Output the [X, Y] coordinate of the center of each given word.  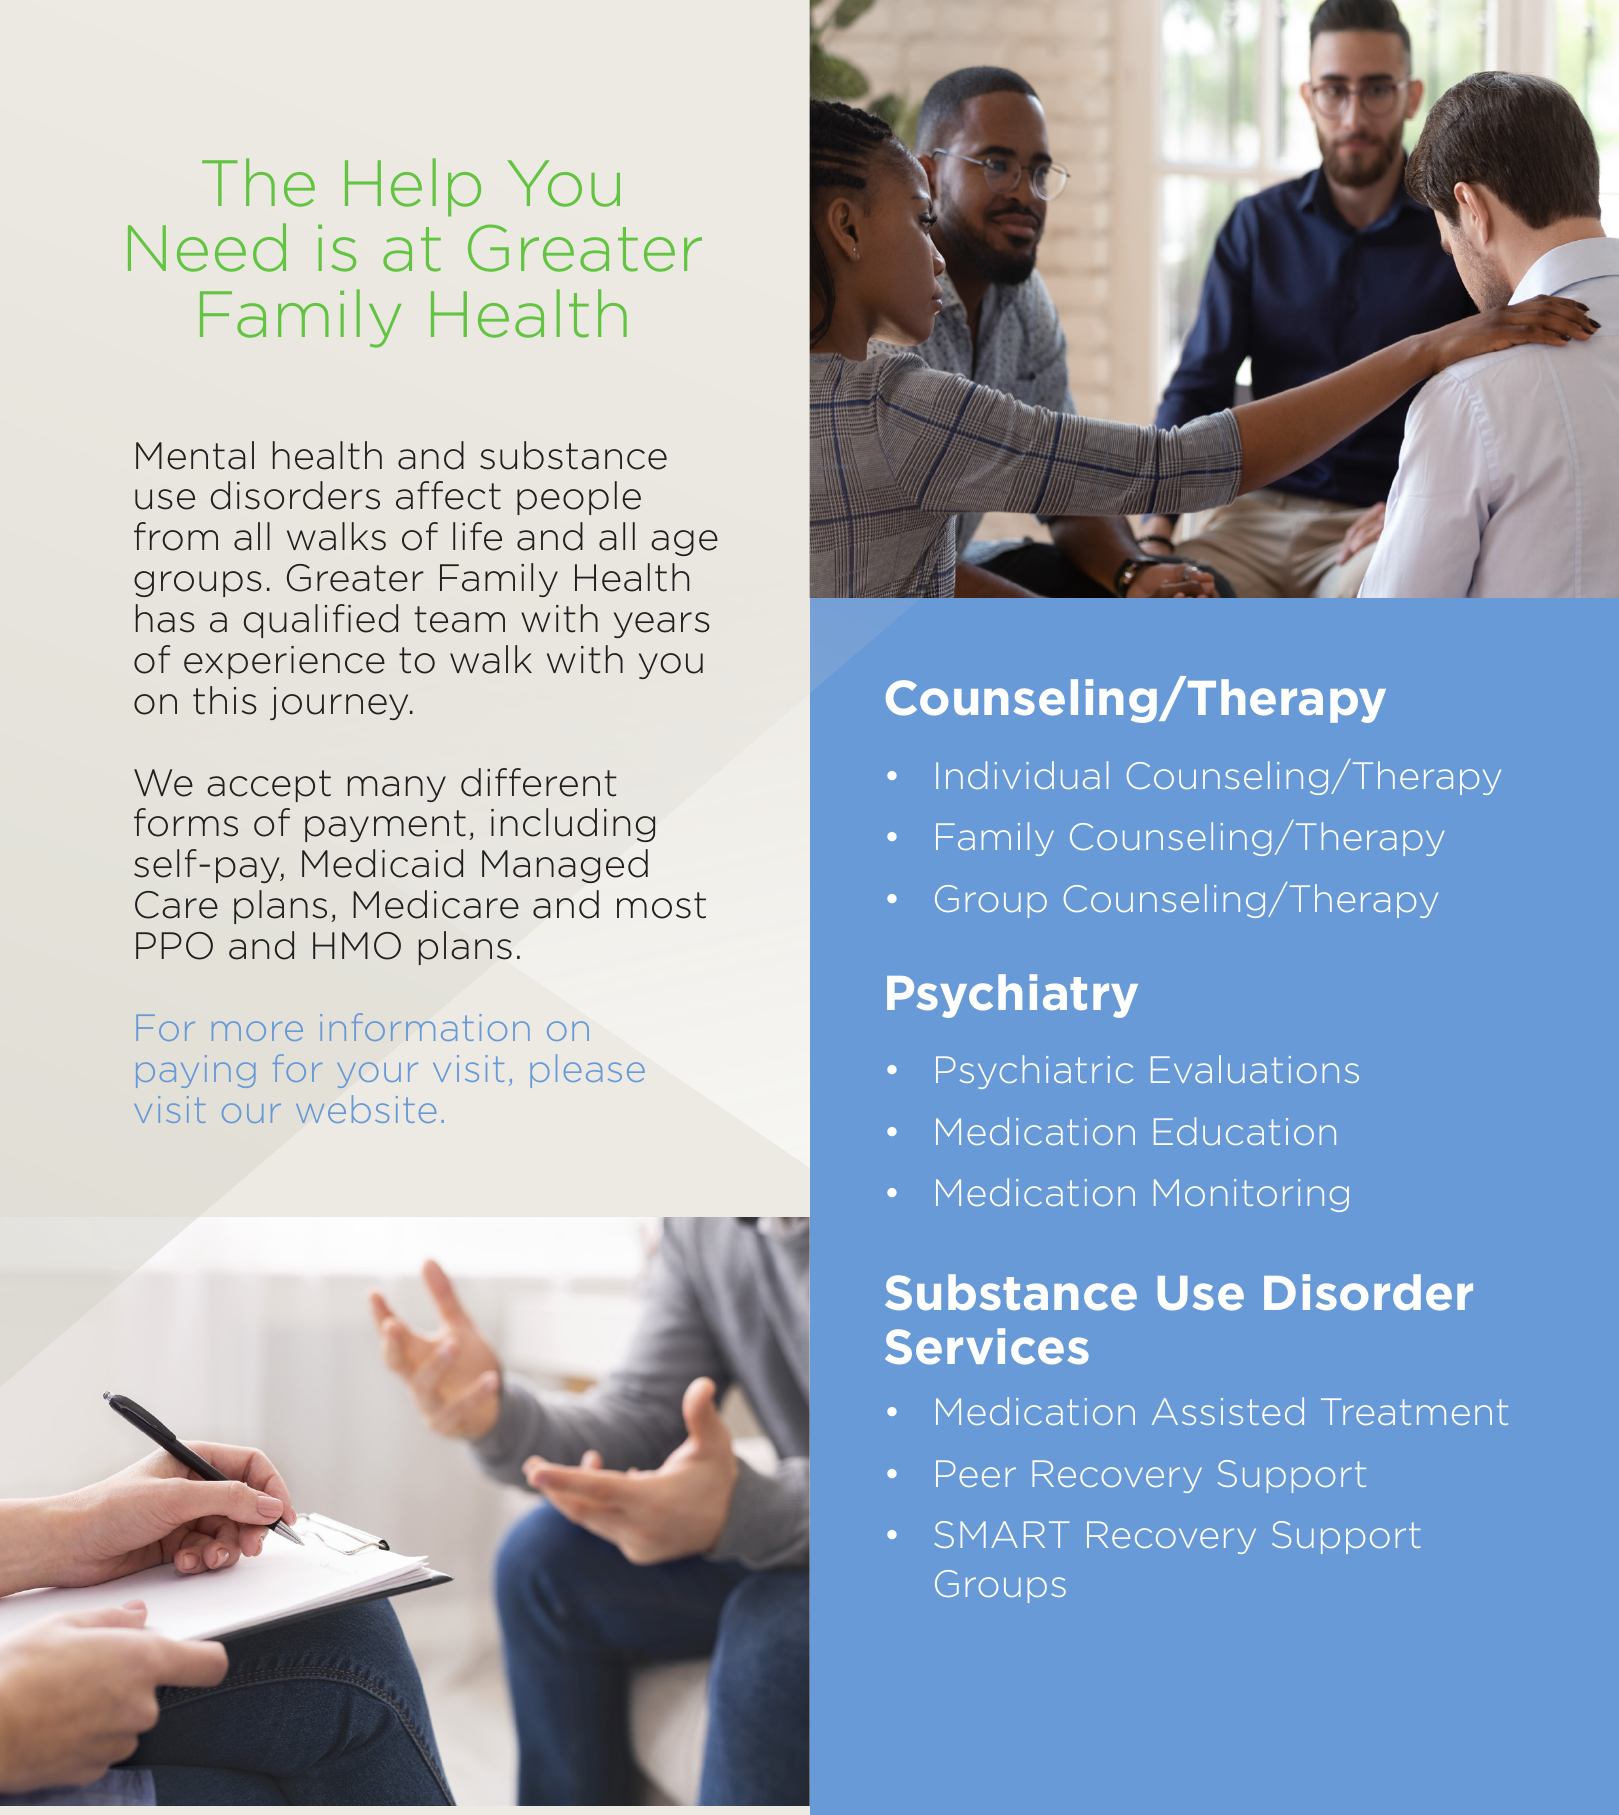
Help [413, 187]
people [579, 498]
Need [207, 247]
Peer [976, 1473]
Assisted [1228, 1411]
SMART [1002, 1534]
